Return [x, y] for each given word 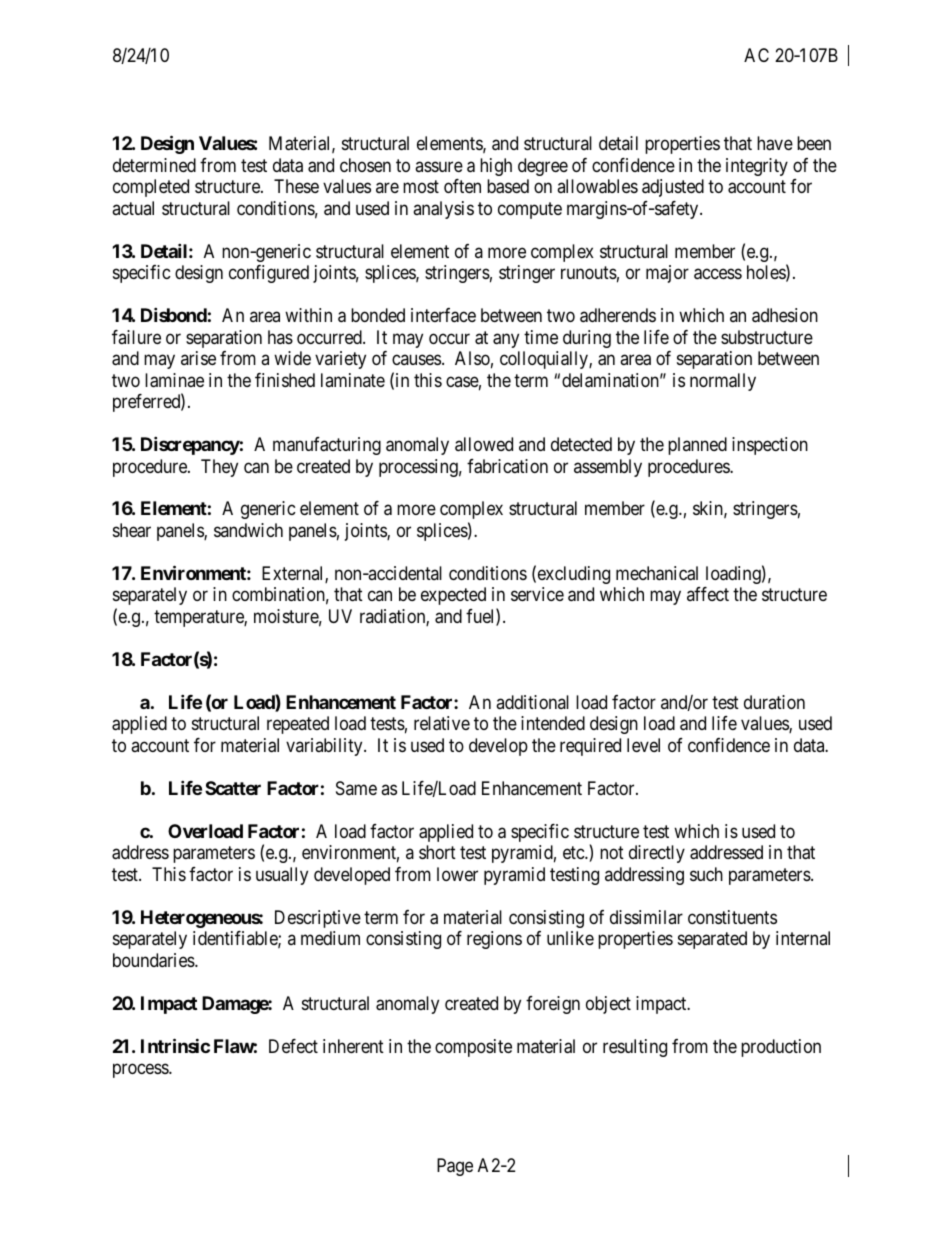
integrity [757, 167]
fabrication [507, 466]
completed [151, 188]
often [462, 186]
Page [455, 1167]
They [219, 468]
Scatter [233, 788]
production [781, 1048]
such [706, 874]
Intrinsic [175, 1045]
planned [697, 446]
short [437, 852]
